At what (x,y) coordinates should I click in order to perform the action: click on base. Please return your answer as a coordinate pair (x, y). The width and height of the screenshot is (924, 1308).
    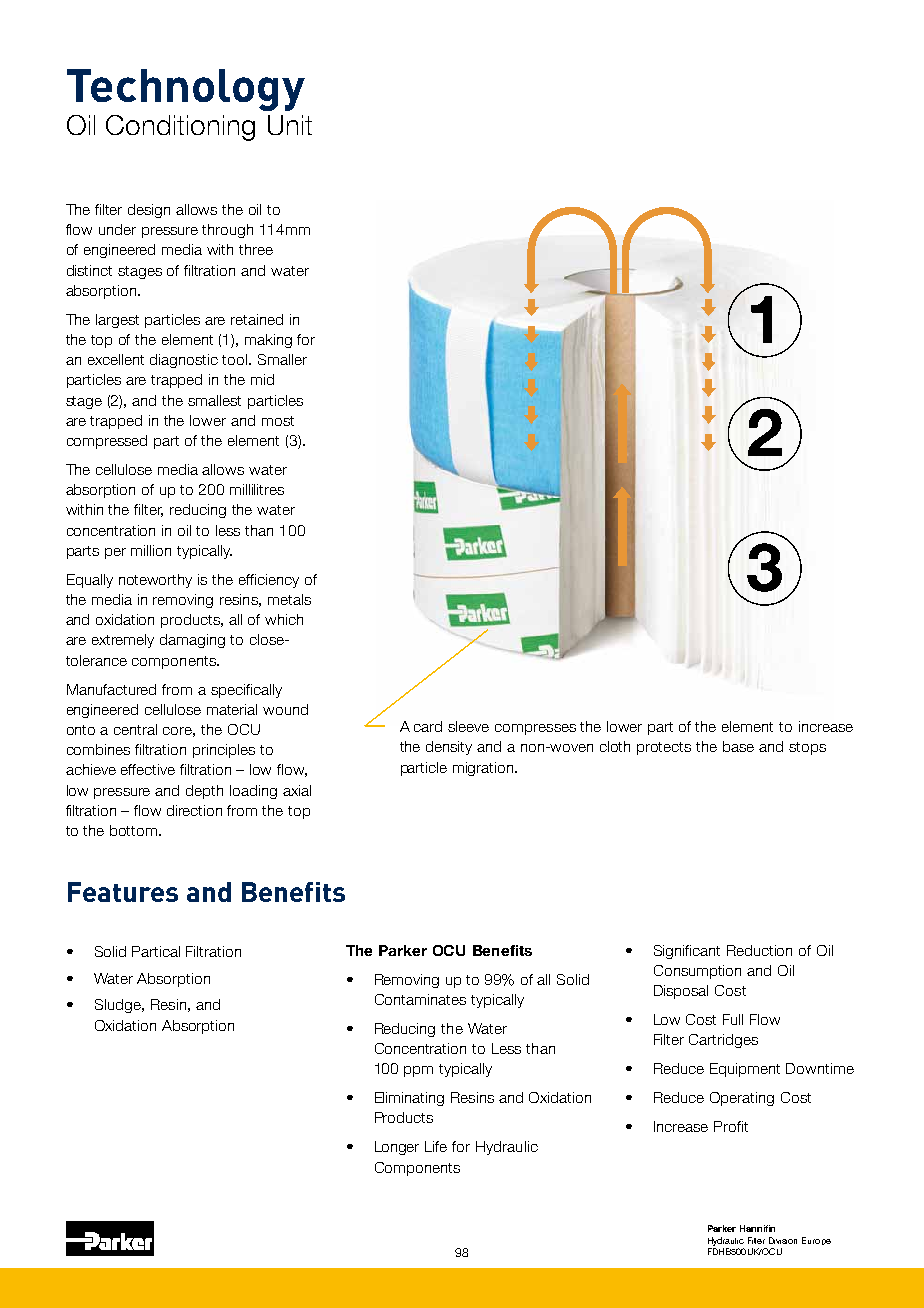
    Looking at the image, I should click on (738, 746).
